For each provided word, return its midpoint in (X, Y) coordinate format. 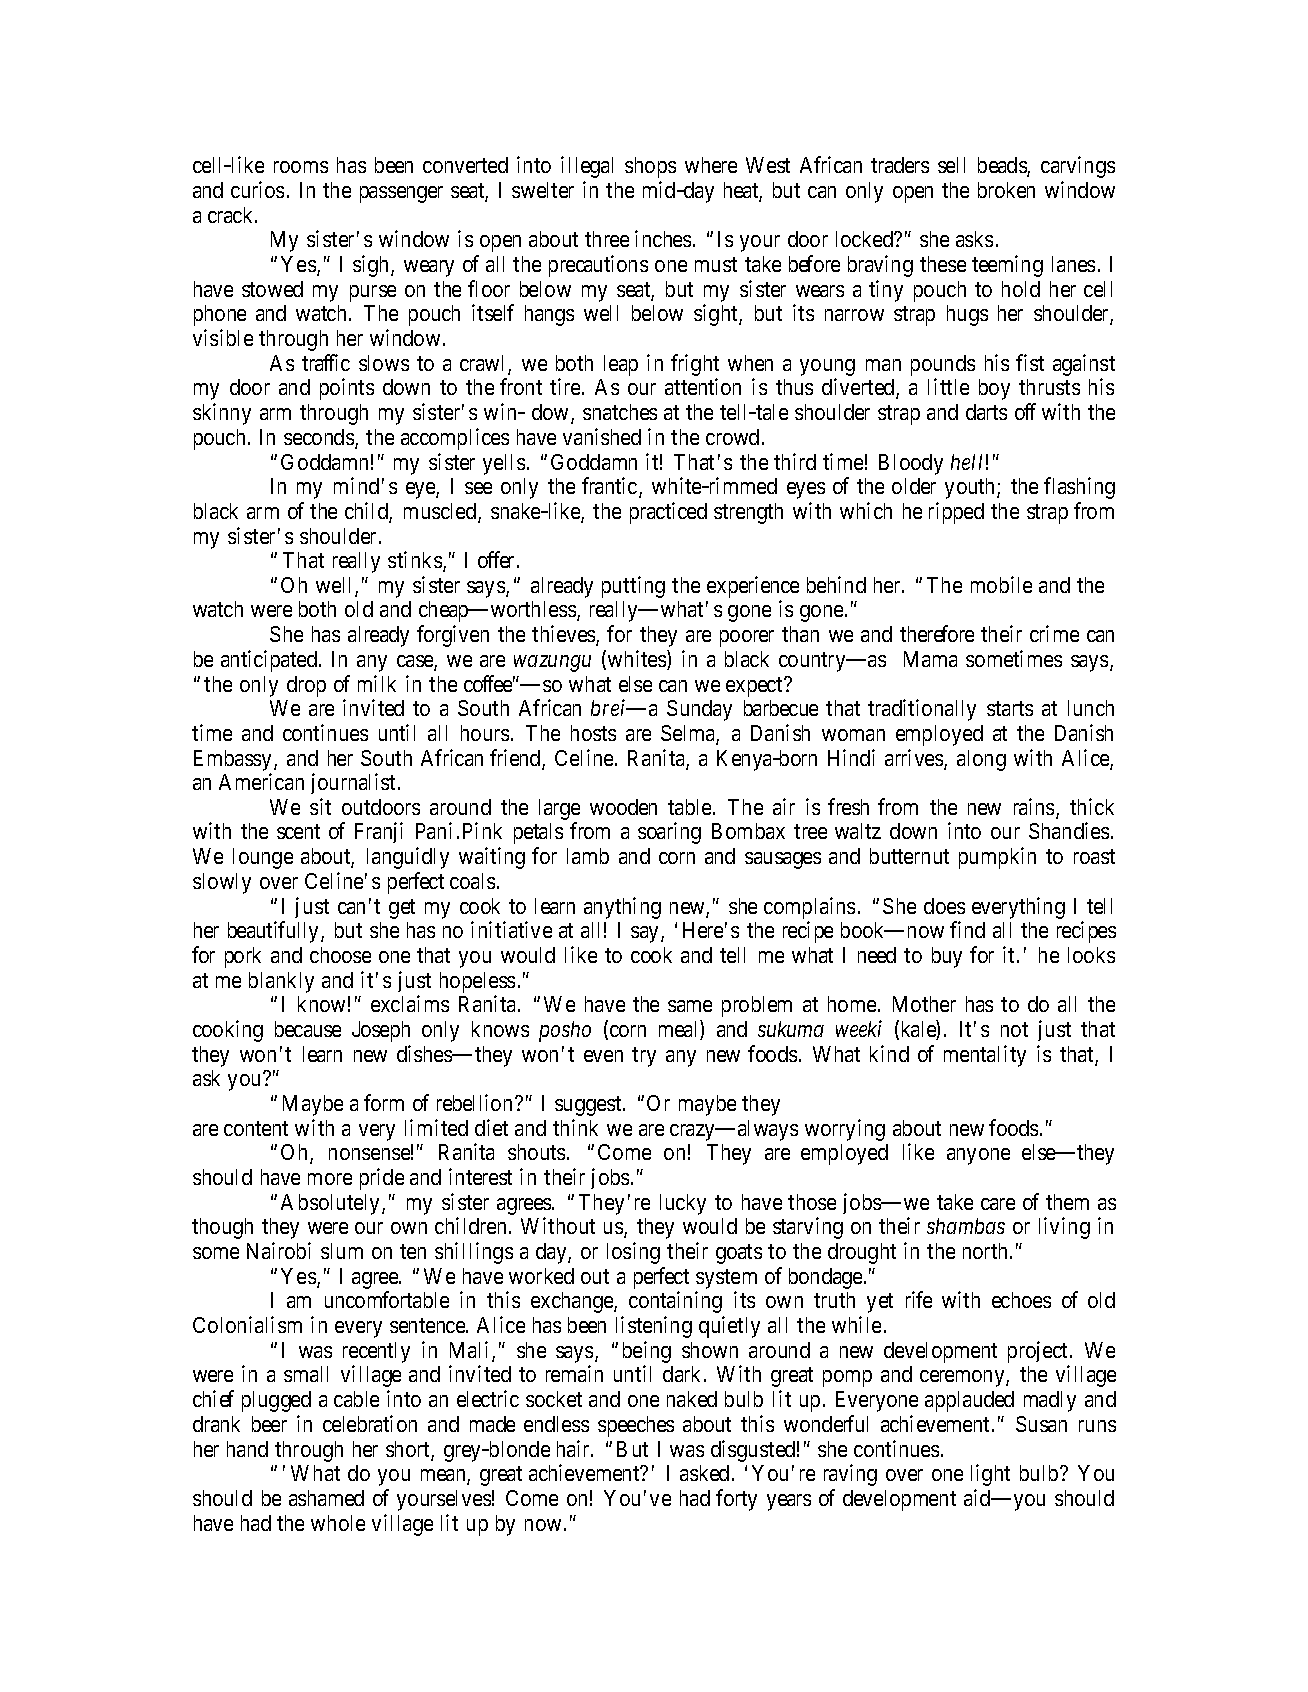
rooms (301, 167)
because (308, 1029)
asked (704, 1473)
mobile (1001, 584)
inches (663, 238)
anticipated (269, 661)
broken (1006, 190)
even (603, 1056)
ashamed (326, 1498)
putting (633, 587)
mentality (985, 1056)
